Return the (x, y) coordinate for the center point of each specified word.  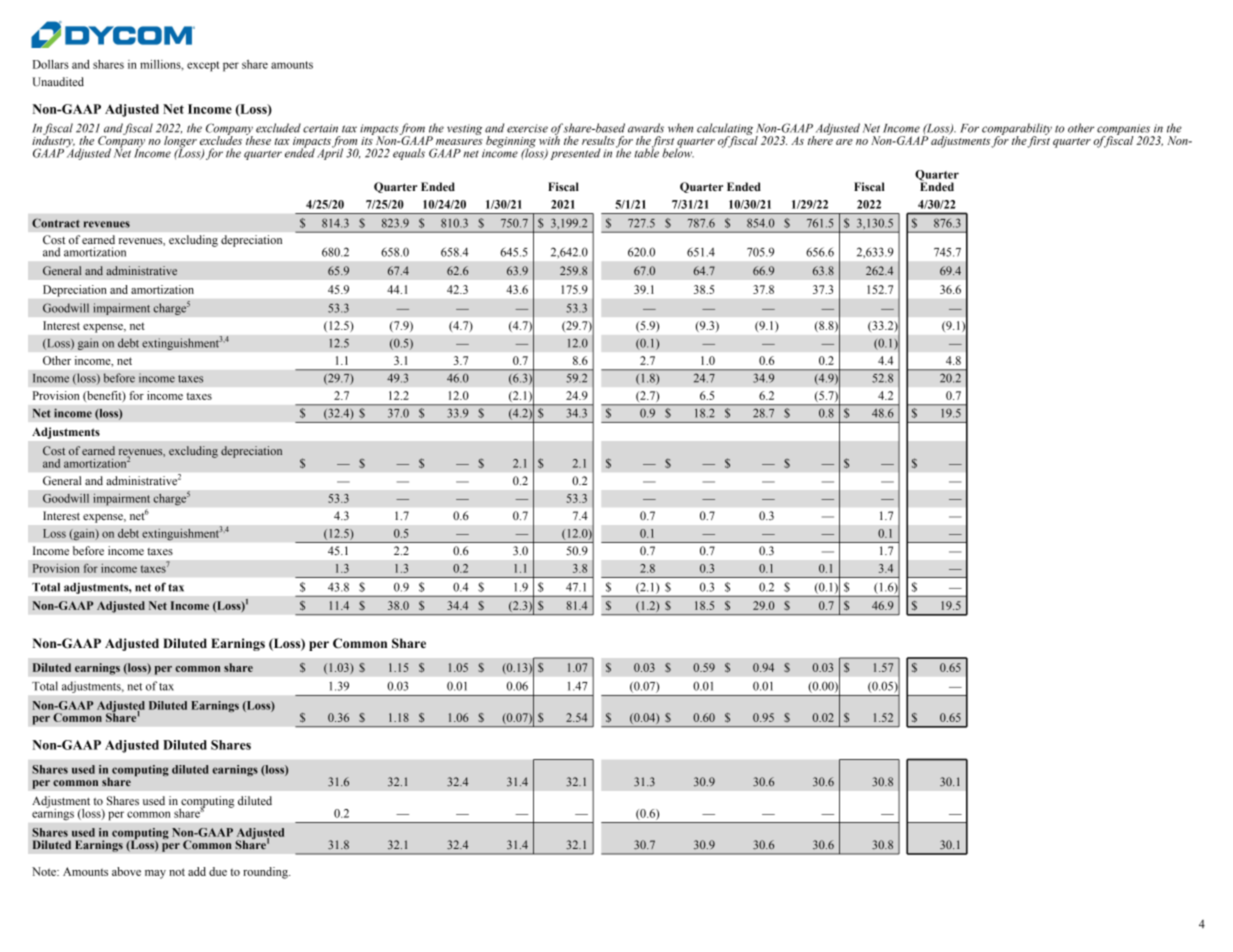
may (155, 874)
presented (575, 154)
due (218, 871)
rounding (266, 873)
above (126, 871)
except (203, 66)
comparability (1017, 130)
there (820, 139)
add (197, 871)
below (678, 152)
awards (646, 128)
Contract (56, 223)
